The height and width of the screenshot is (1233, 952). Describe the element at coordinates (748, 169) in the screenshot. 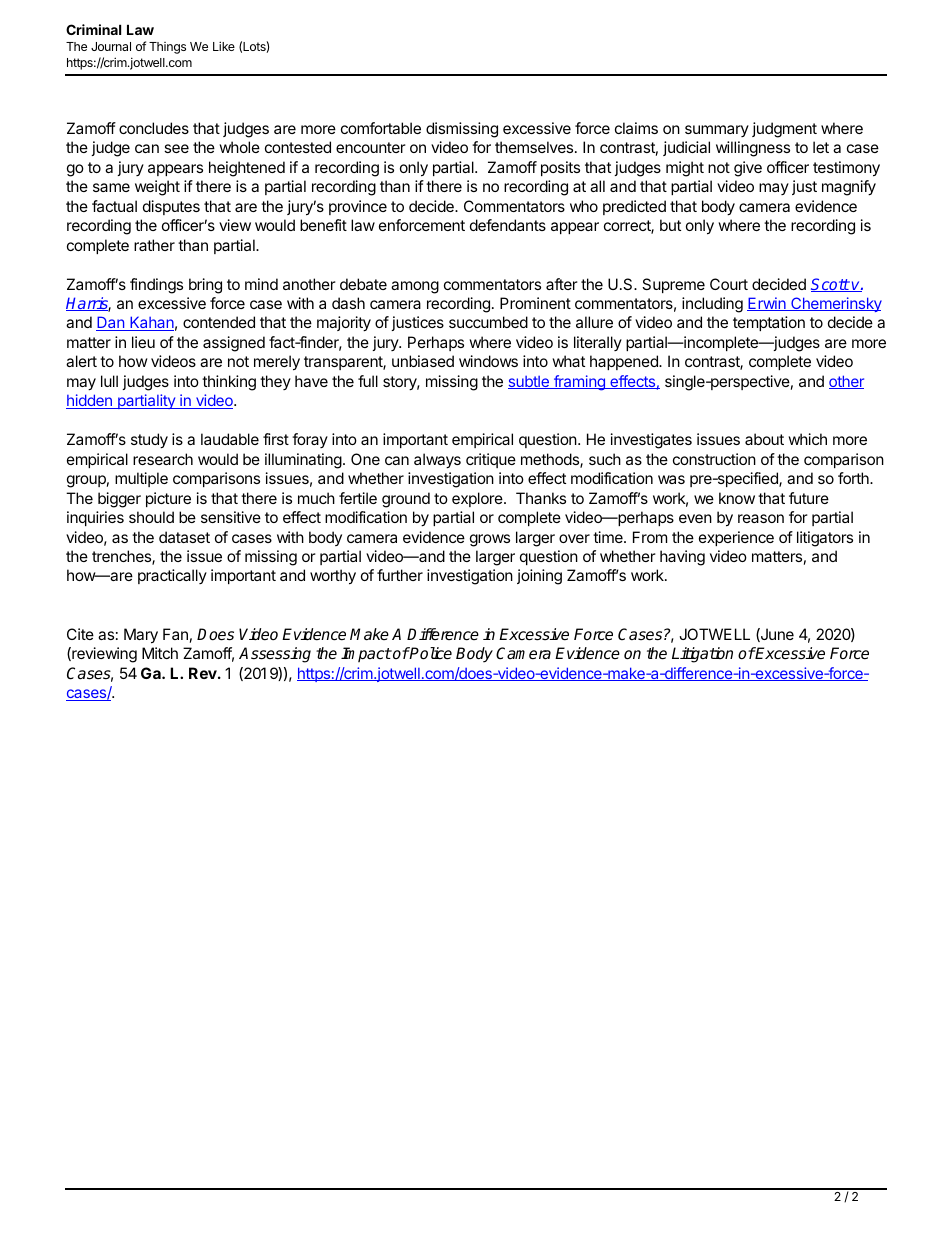

I see `give` at that location.
